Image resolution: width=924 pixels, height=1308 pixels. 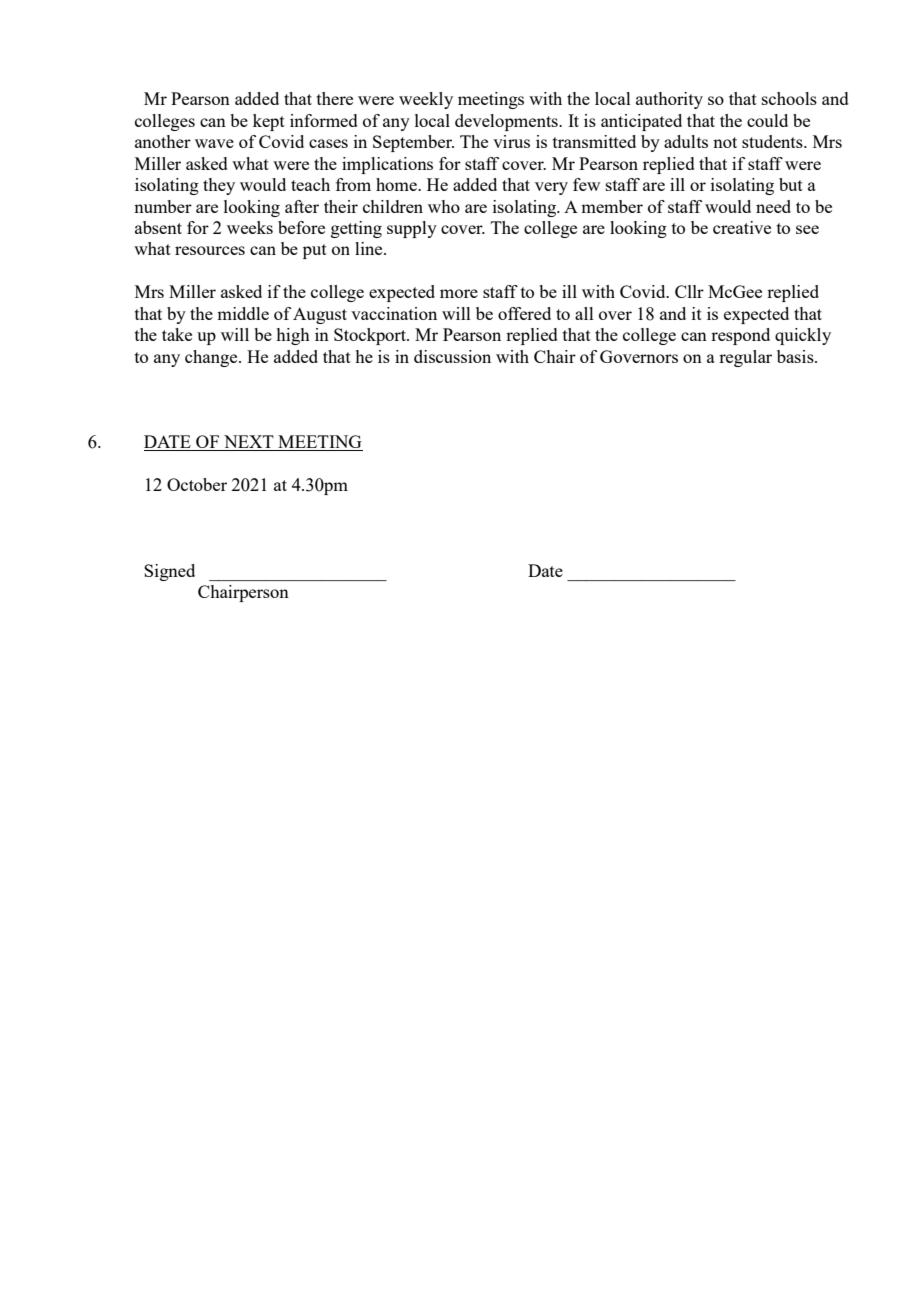 What do you see at coordinates (452, 356) in the document?
I see `discussion` at bounding box center [452, 356].
